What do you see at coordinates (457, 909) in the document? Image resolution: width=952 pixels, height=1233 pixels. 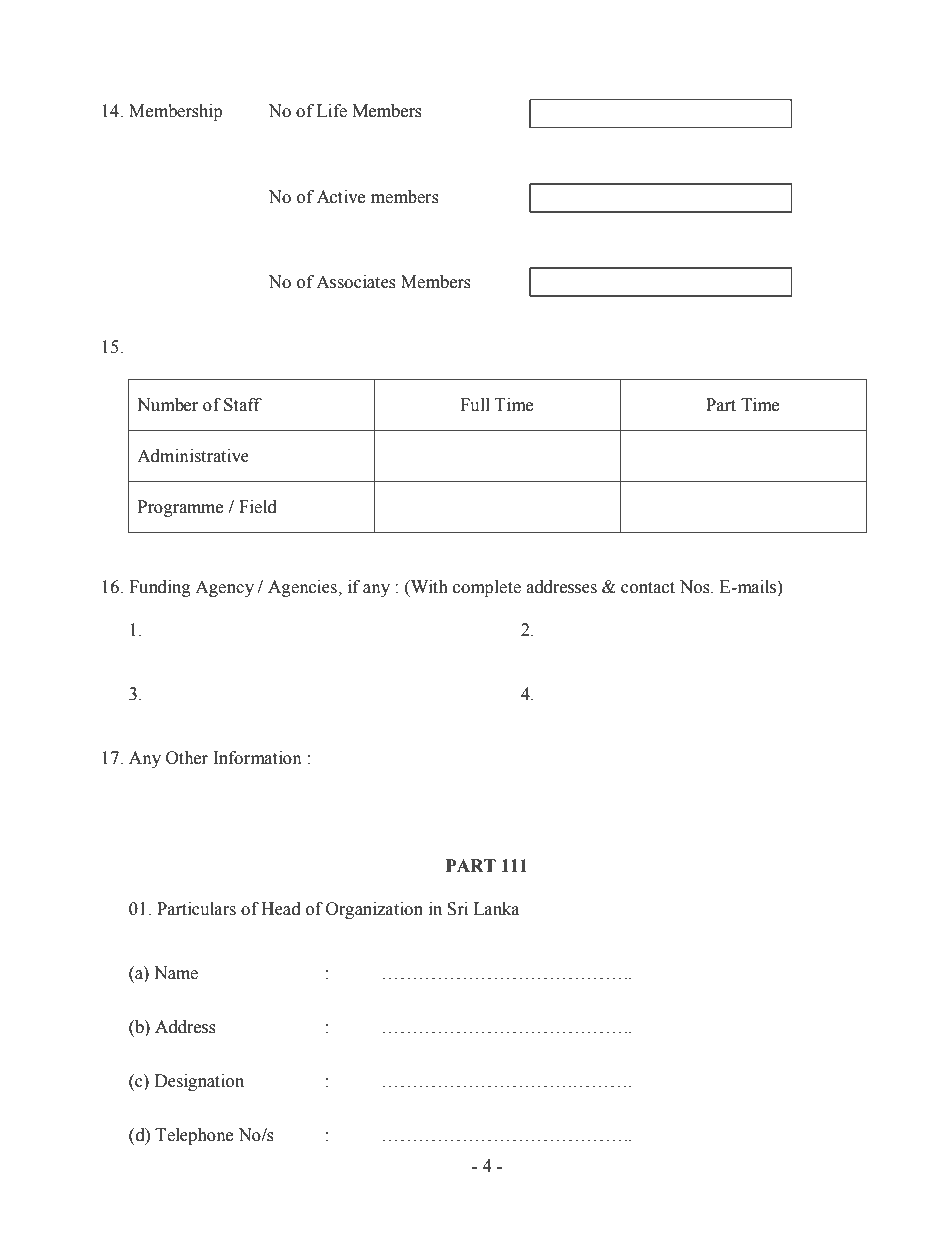 I see `Sri` at bounding box center [457, 909].
